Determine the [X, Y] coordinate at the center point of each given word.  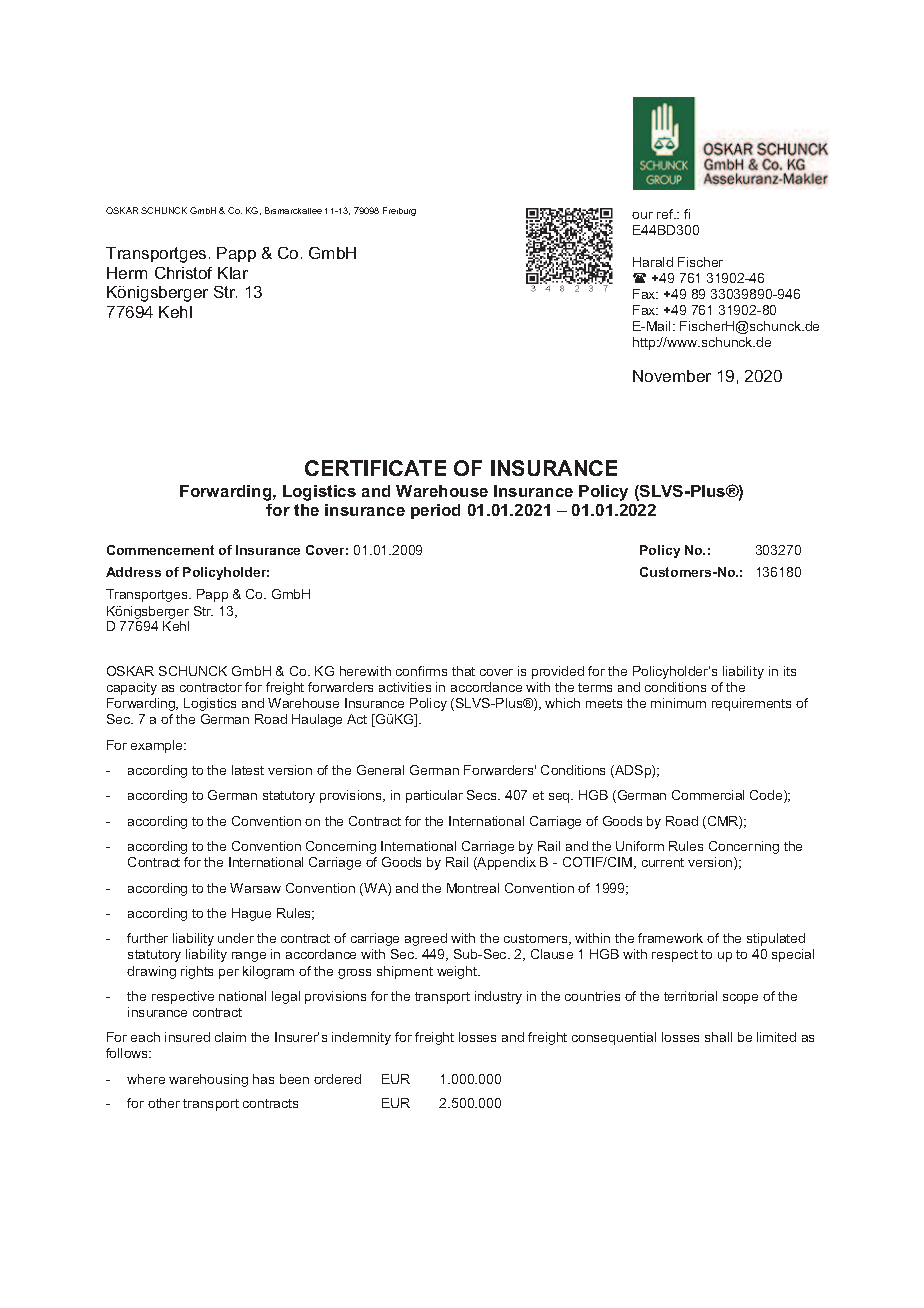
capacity [132, 688]
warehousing [208, 1080]
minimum [678, 703]
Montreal [473, 888]
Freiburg [399, 211]
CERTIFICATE [375, 468]
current [663, 862]
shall [718, 1037]
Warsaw [255, 888]
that [463, 671]
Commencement [160, 550]
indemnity [361, 1038]
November [672, 376]
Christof [183, 273]
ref [666, 214]
